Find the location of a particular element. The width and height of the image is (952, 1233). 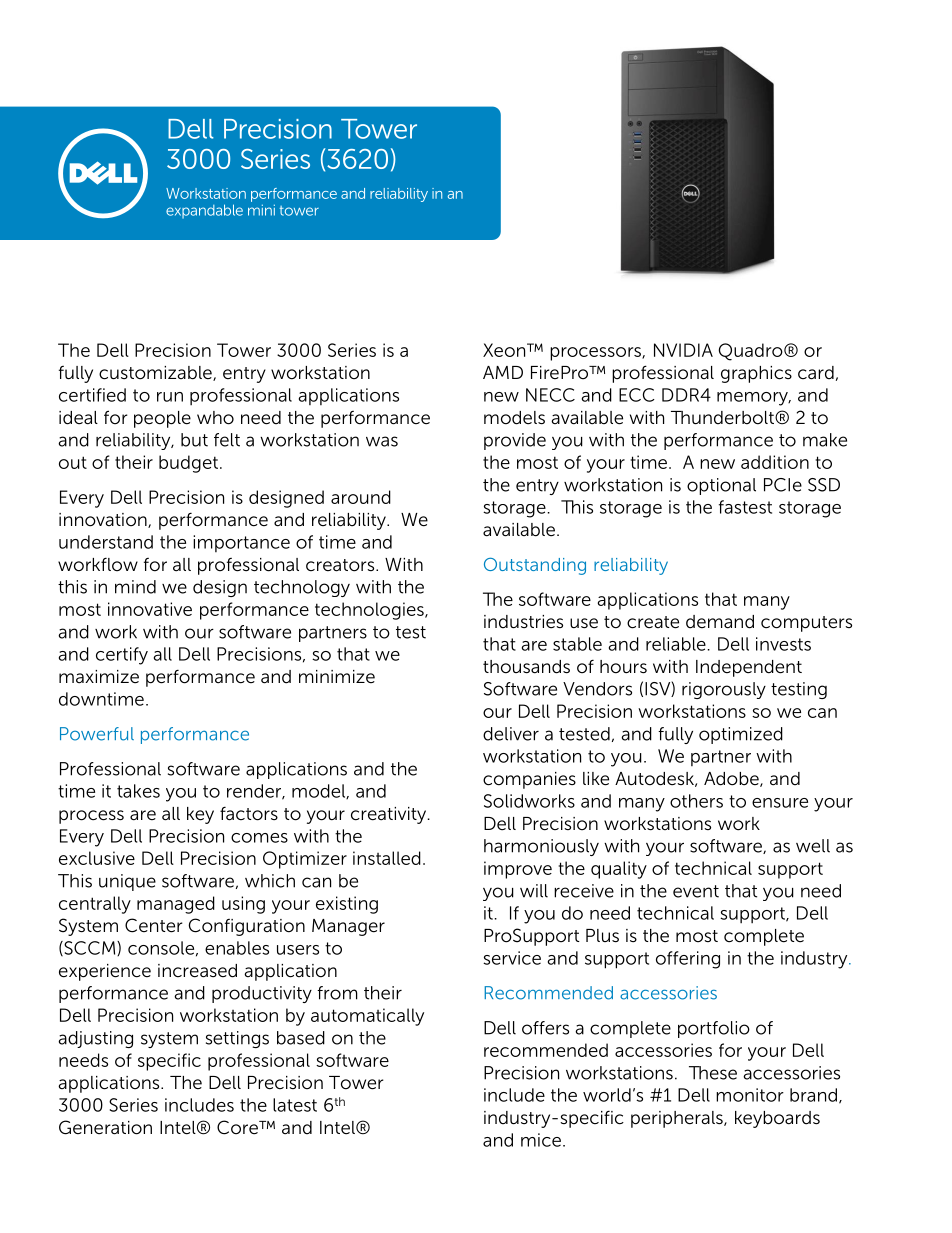

Independent is located at coordinates (749, 668).
